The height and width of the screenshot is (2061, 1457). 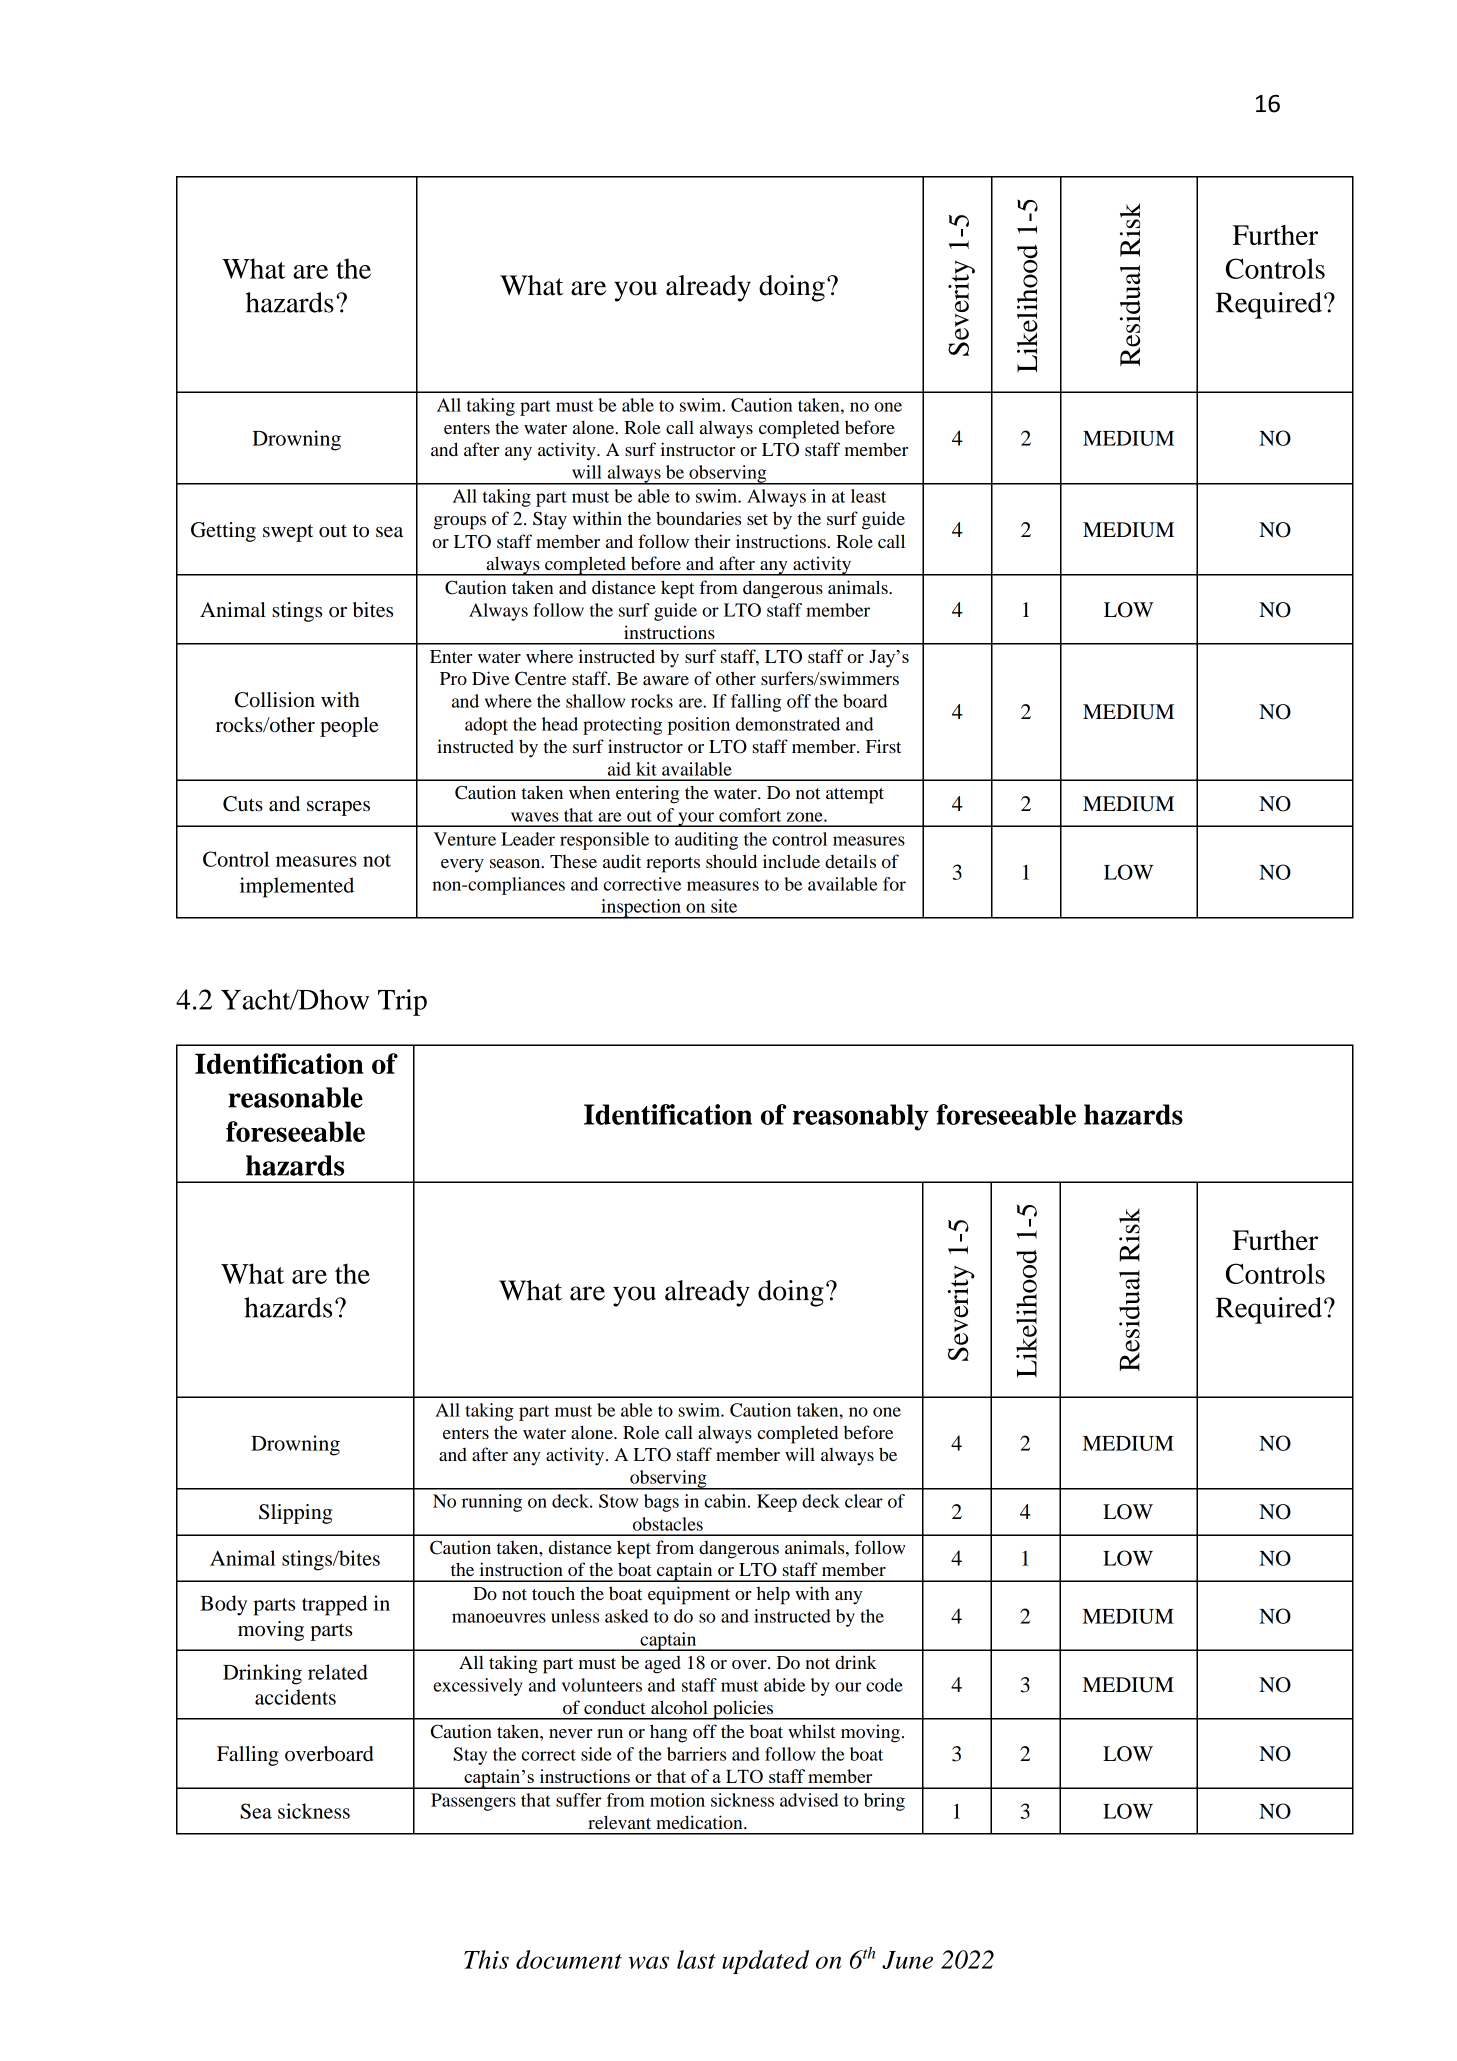 What do you see at coordinates (460, 523) in the screenshot?
I see `groups` at bounding box center [460, 523].
